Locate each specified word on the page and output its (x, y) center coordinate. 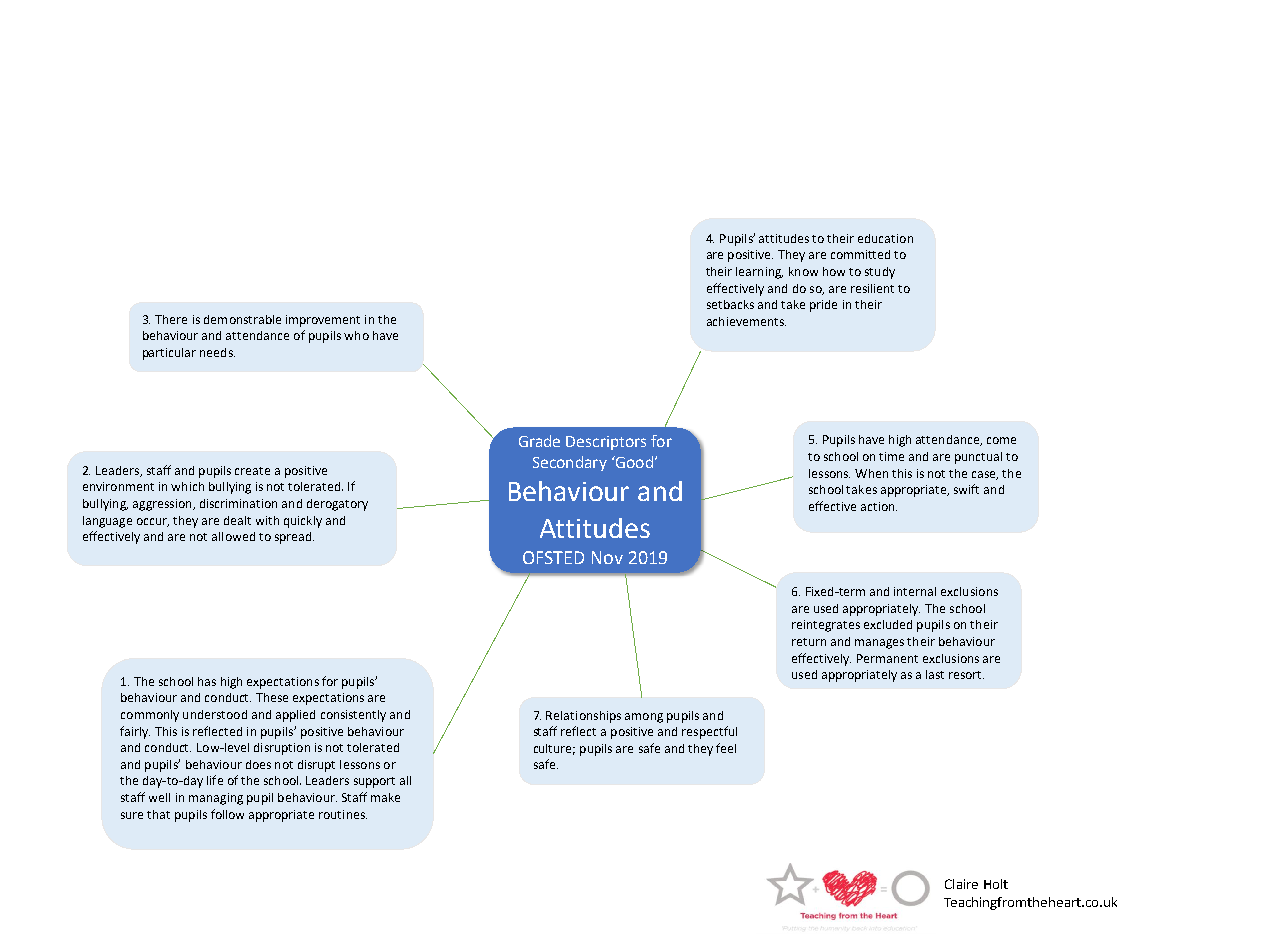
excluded (888, 624)
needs (217, 352)
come (1001, 440)
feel (726, 748)
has (207, 681)
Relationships (583, 717)
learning (759, 273)
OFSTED (553, 557)
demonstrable (242, 319)
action (879, 506)
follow (227, 814)
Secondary (570, 463)
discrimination (238, 503)
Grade (539, 441)
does (258, 764)
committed (860, 254)
